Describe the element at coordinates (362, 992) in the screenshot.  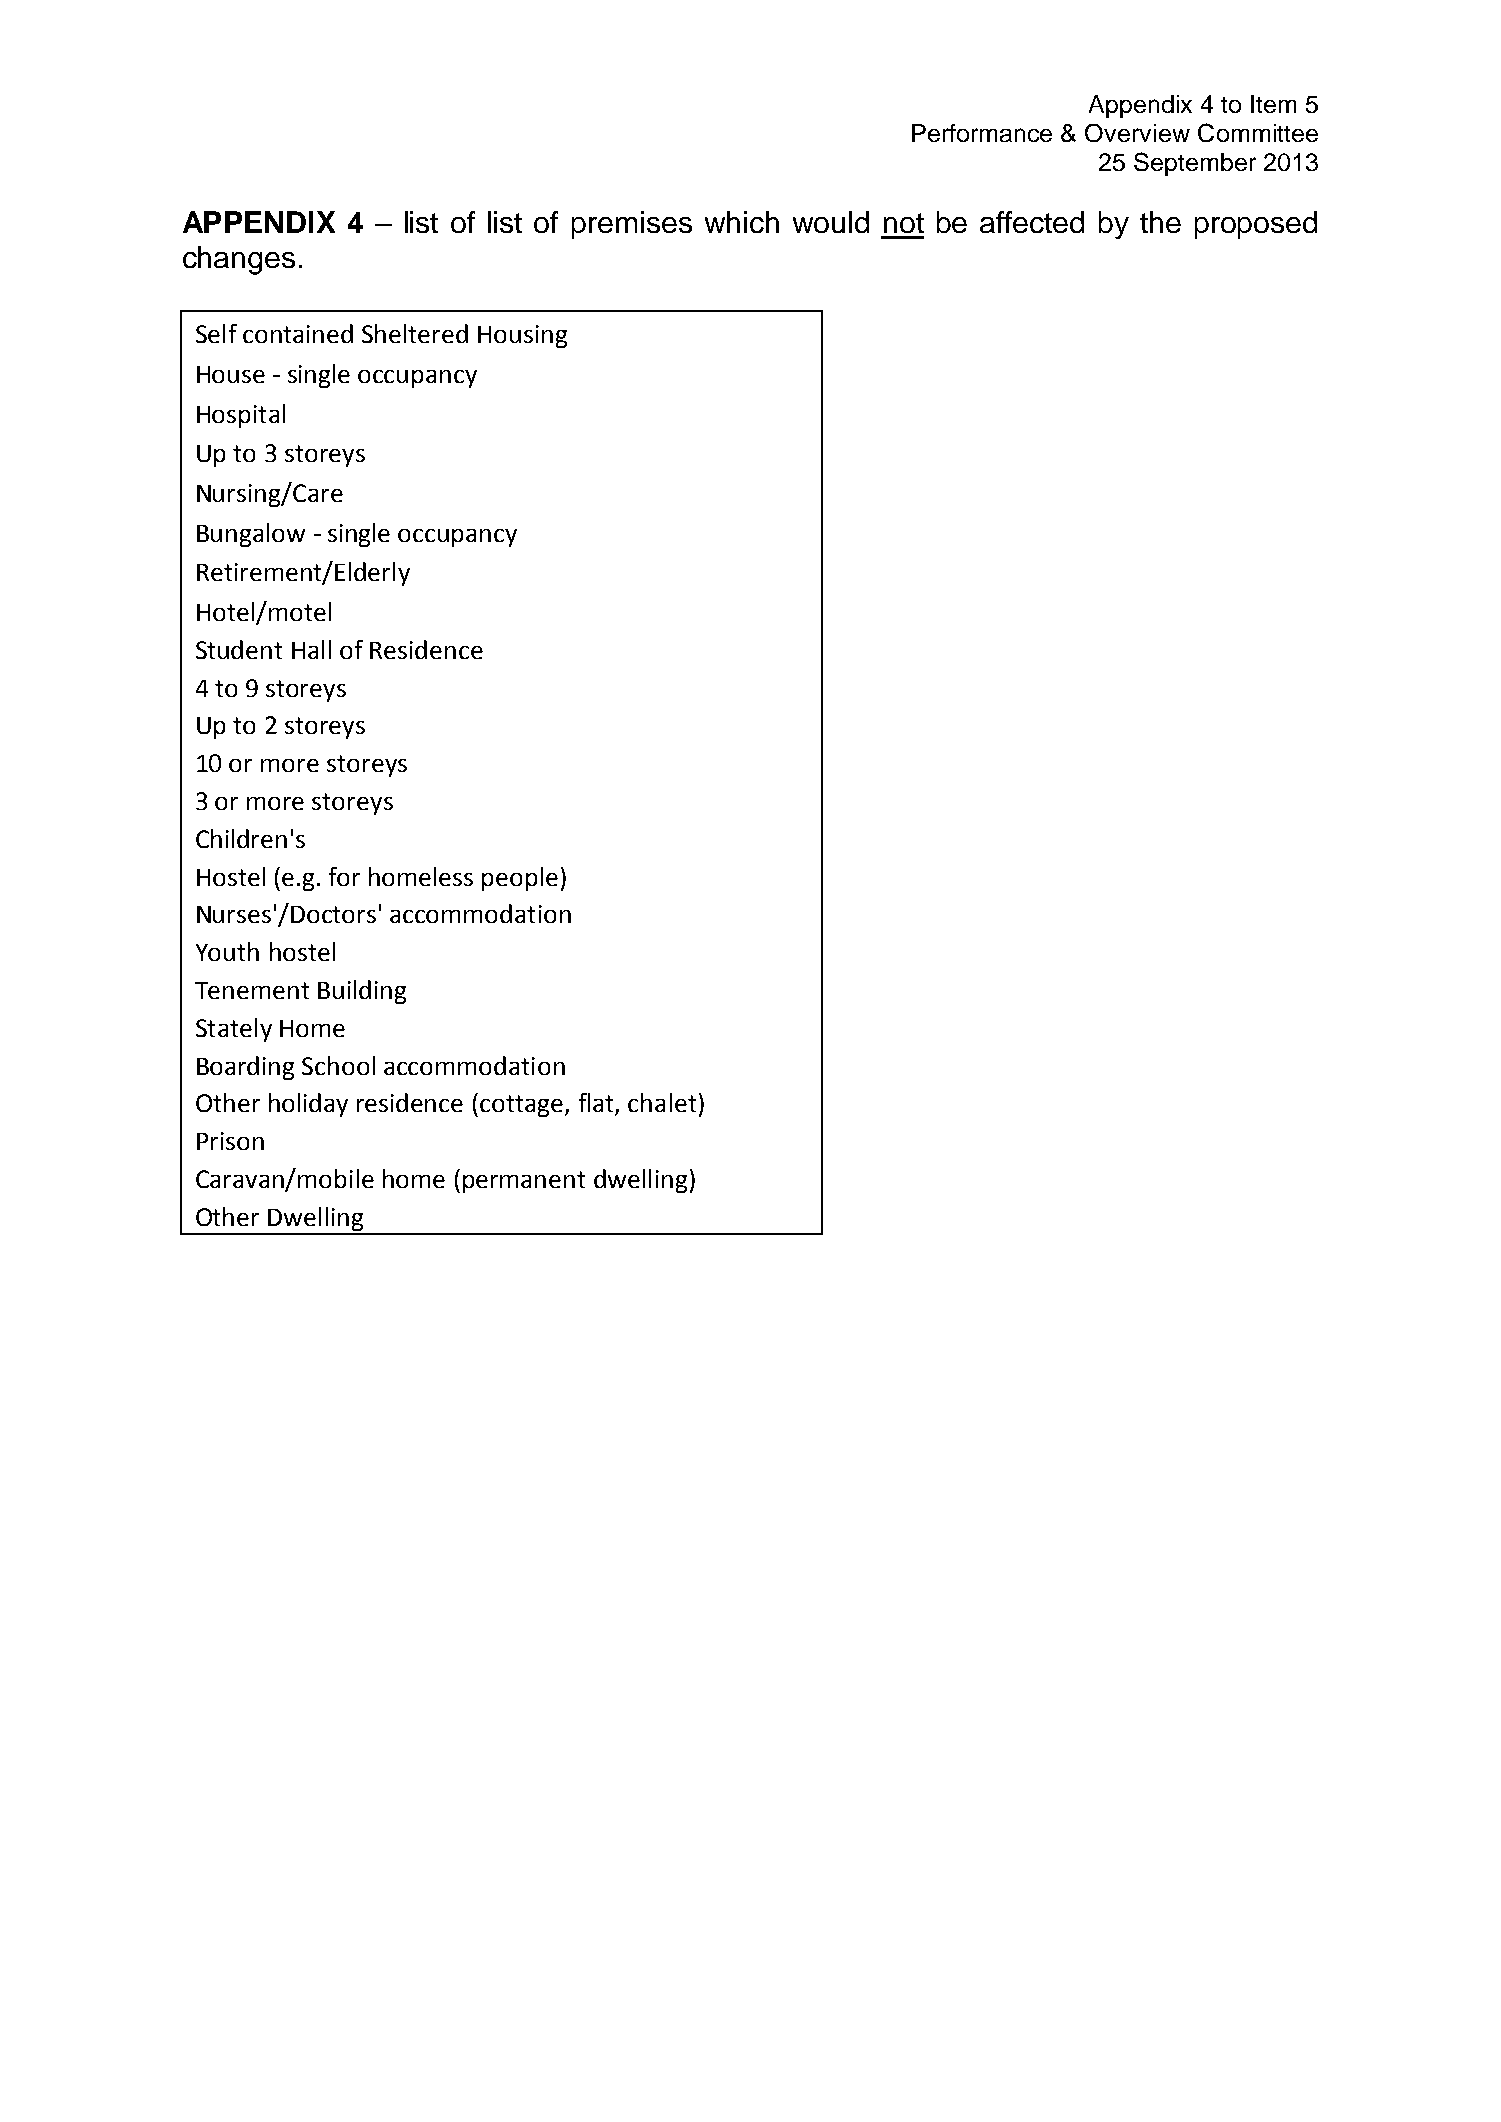
I see `Building` at that location.
